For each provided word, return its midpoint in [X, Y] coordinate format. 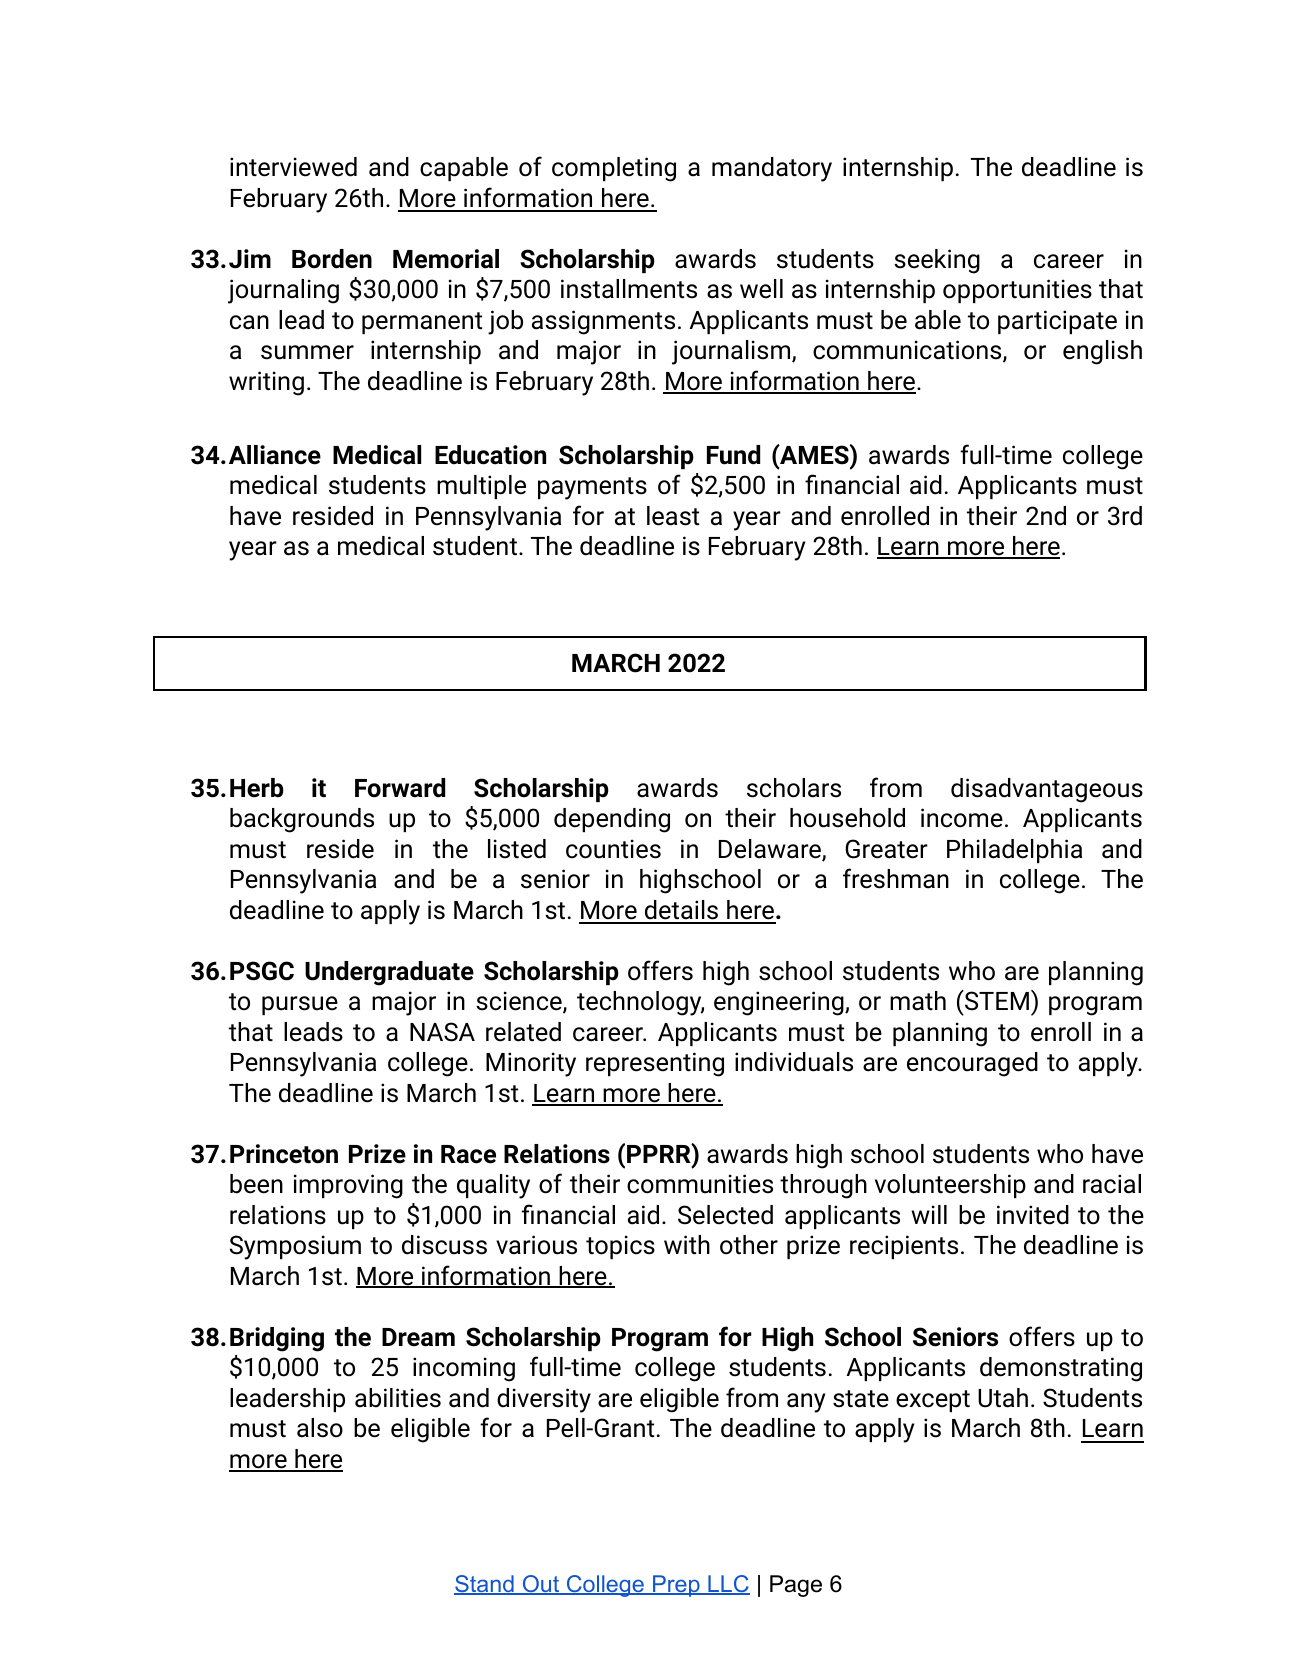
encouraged [972, 1064]
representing [655, 1064]
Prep [676, 1586]
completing [614, 169]
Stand [485, 1585]
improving [348, 1186]
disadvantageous [1047, 790]
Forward [400, 788]
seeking [937, 261]
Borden [332, 259]
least [673, 516]
